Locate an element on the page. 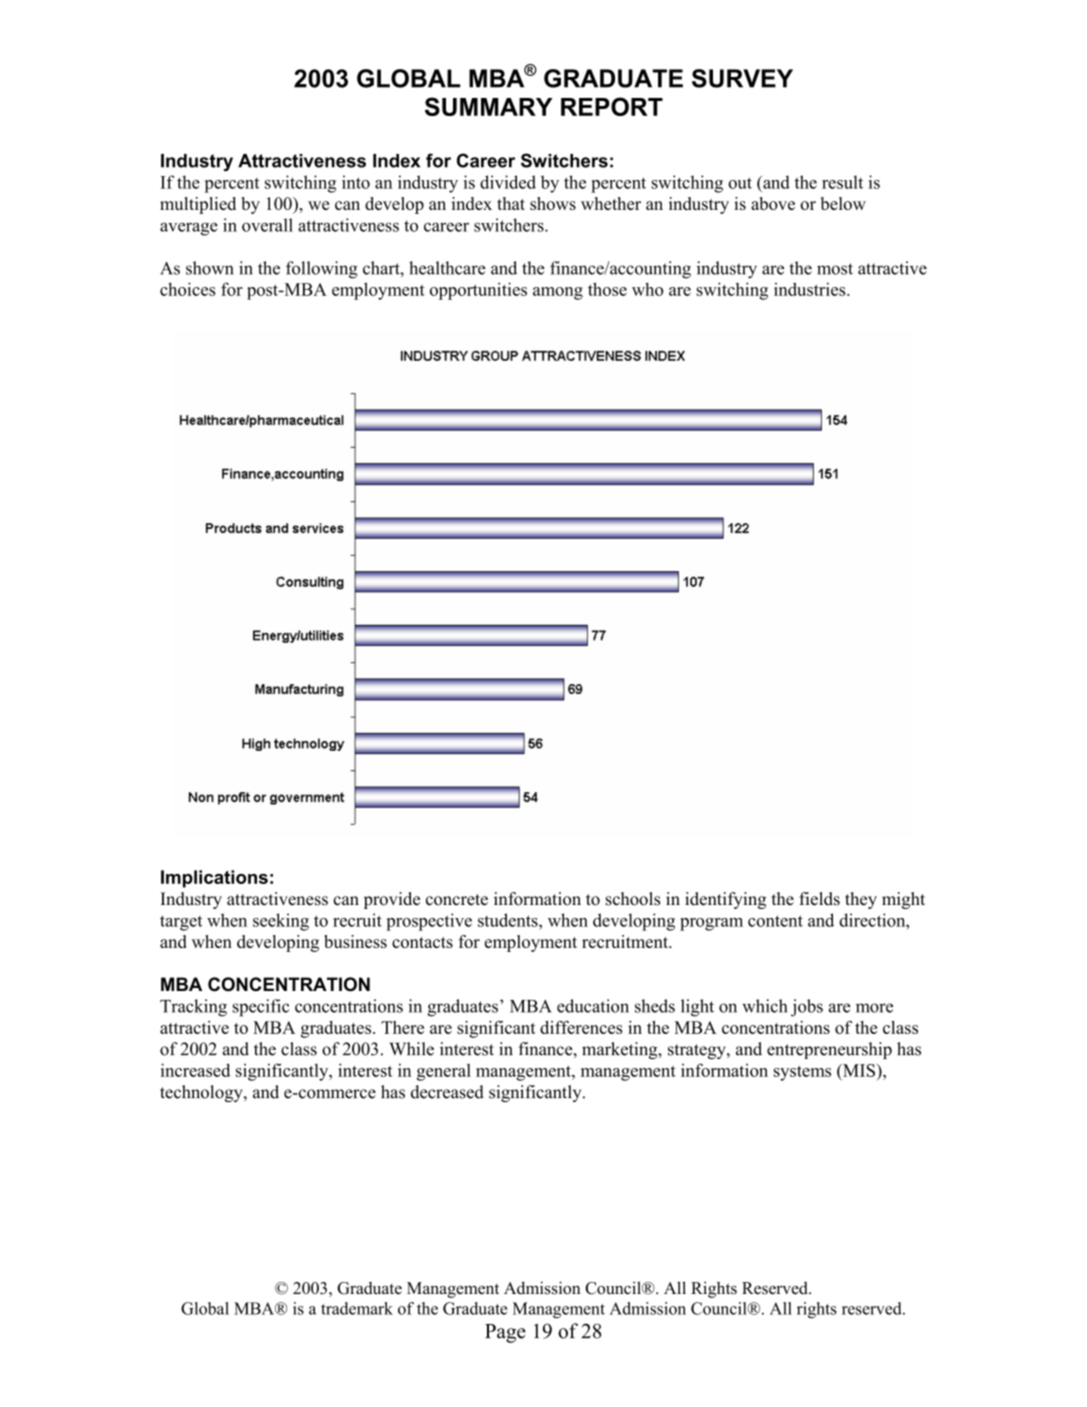 This document has width=1087, height=1407. into is located at coordinates (356, 182).
